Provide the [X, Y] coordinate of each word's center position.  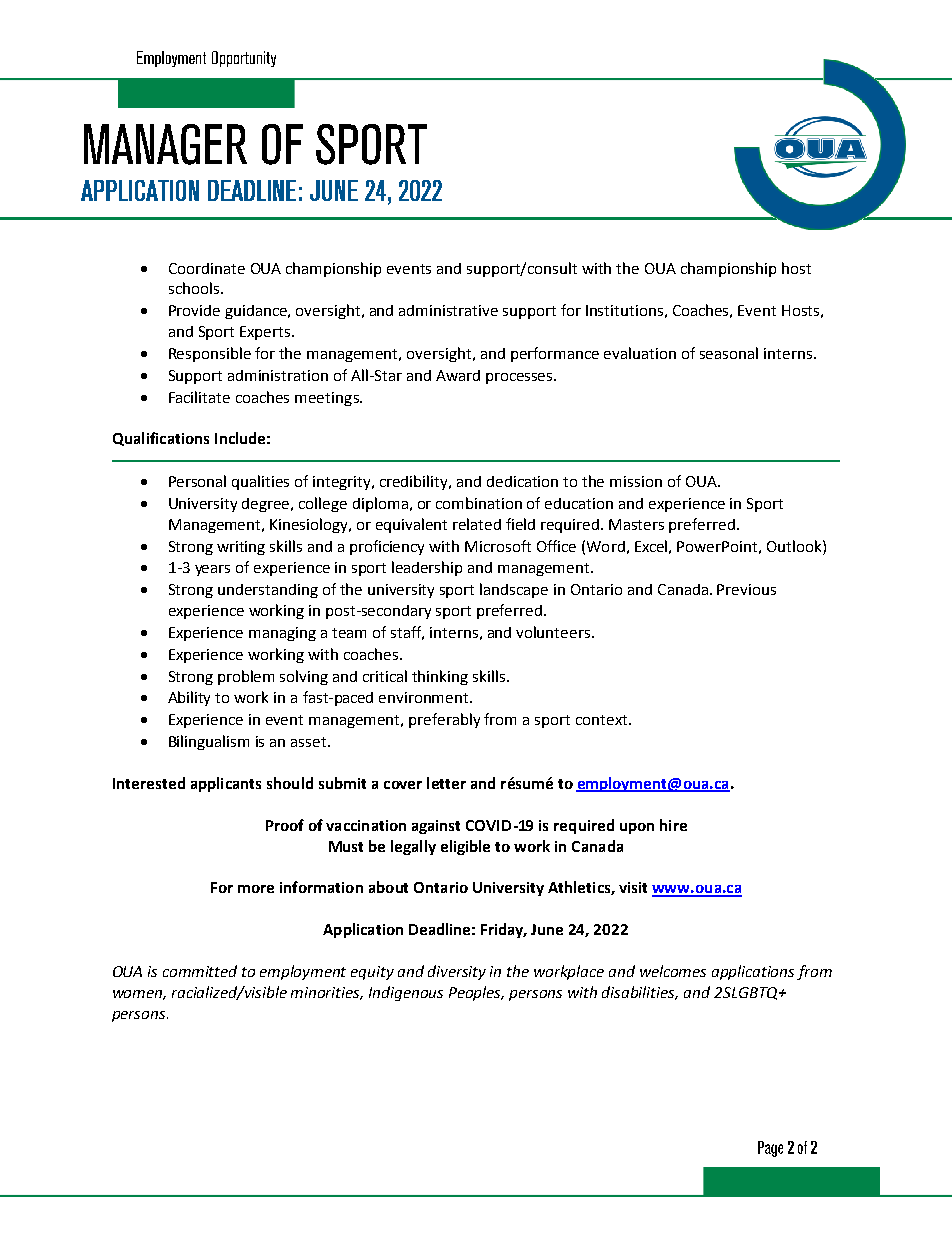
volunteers [554, 632]
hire [673, 825]
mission [636, 481]
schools [195, 288]
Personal [197, 481]
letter [446, 783]
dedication [522, 481]
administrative [448, 310]
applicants [226, 784]
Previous [746, 589]
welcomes [673, 971]
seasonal [729, 353]
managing [282, 634]
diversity [457, 972]
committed [200, 971]
